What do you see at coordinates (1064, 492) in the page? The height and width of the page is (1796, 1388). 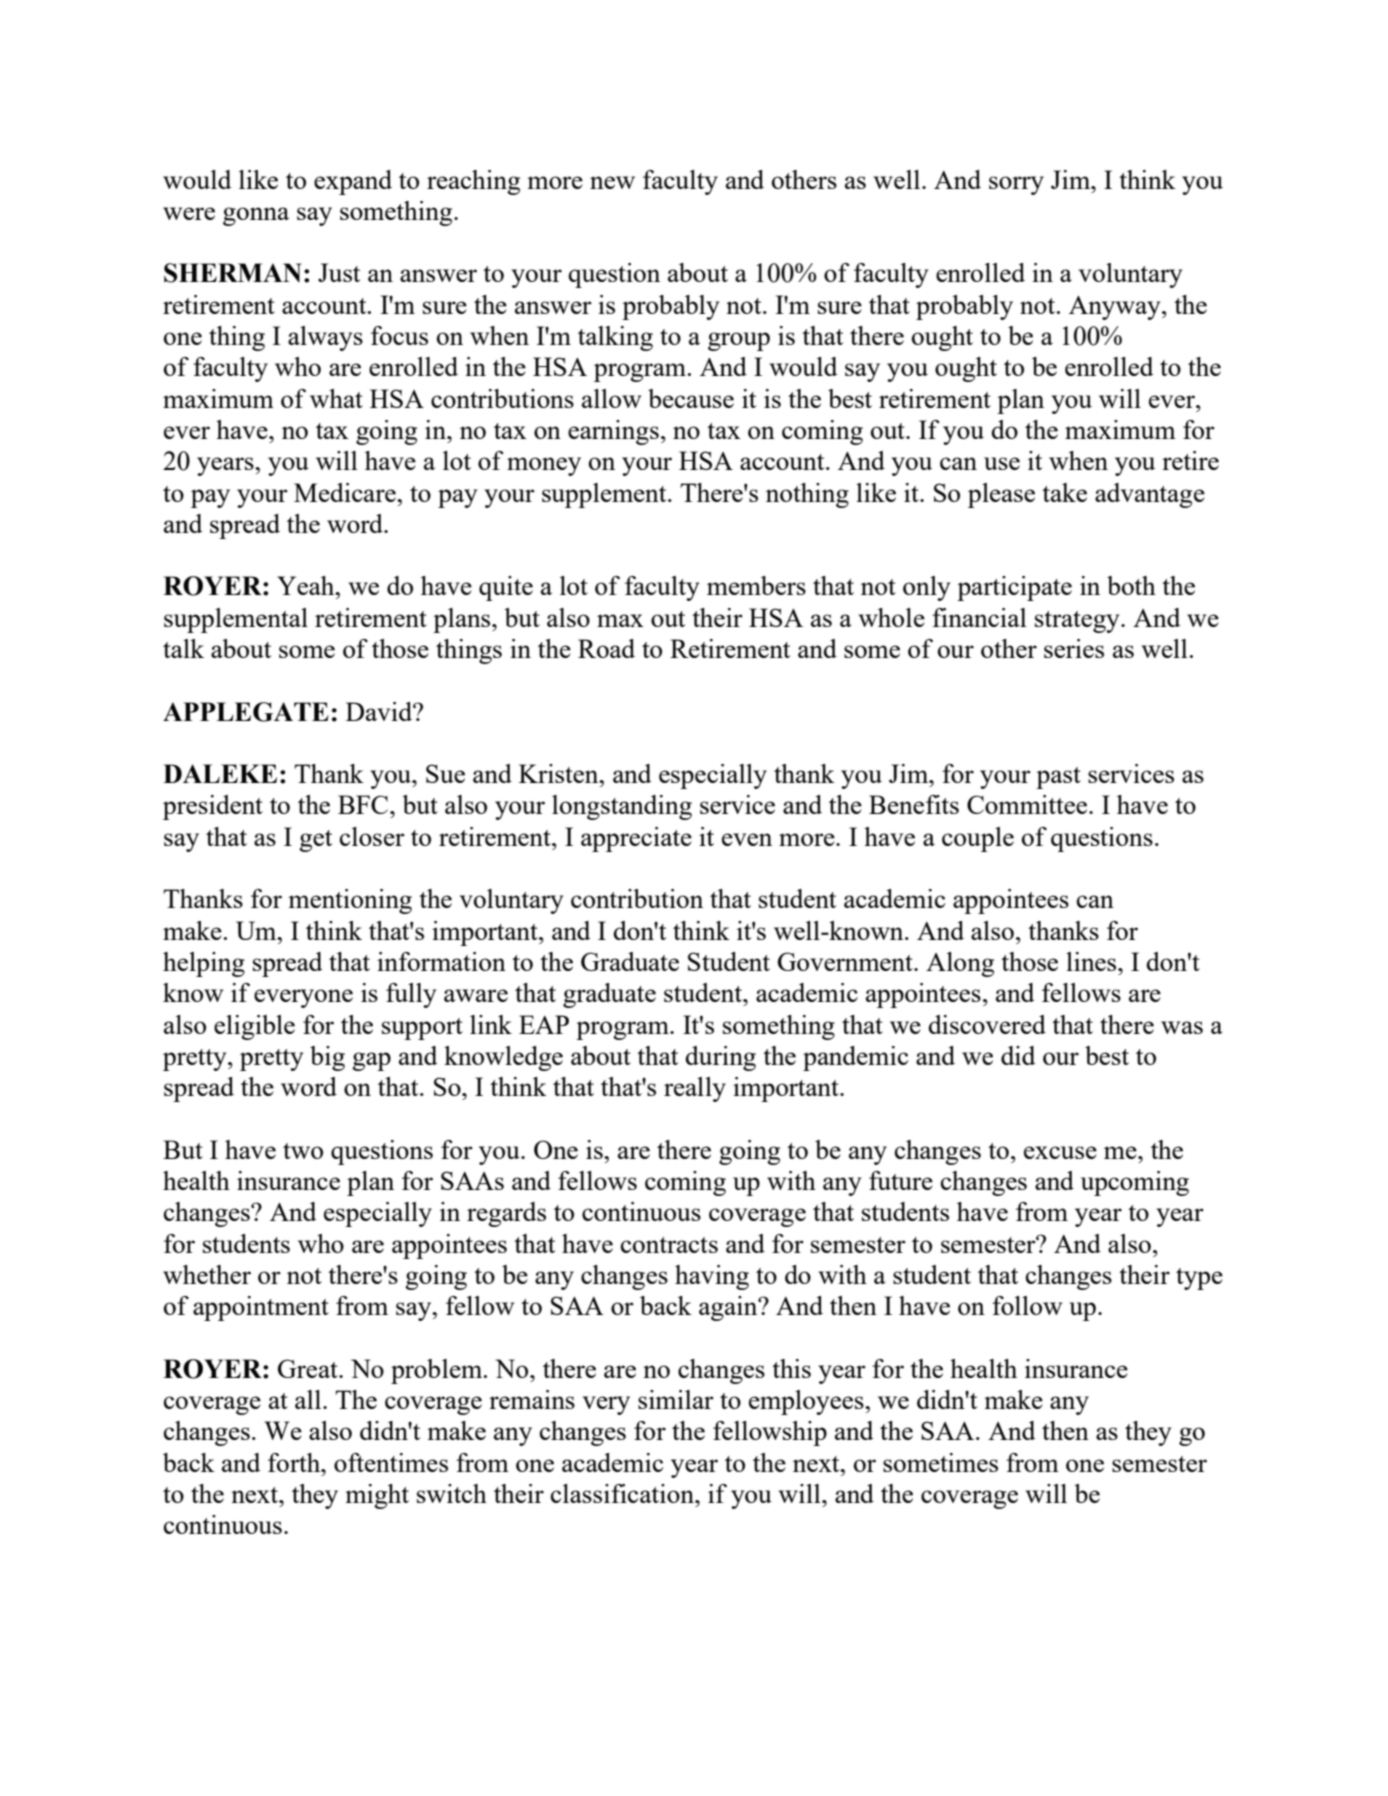 I see `take` at bounding box center [1064, 492].
